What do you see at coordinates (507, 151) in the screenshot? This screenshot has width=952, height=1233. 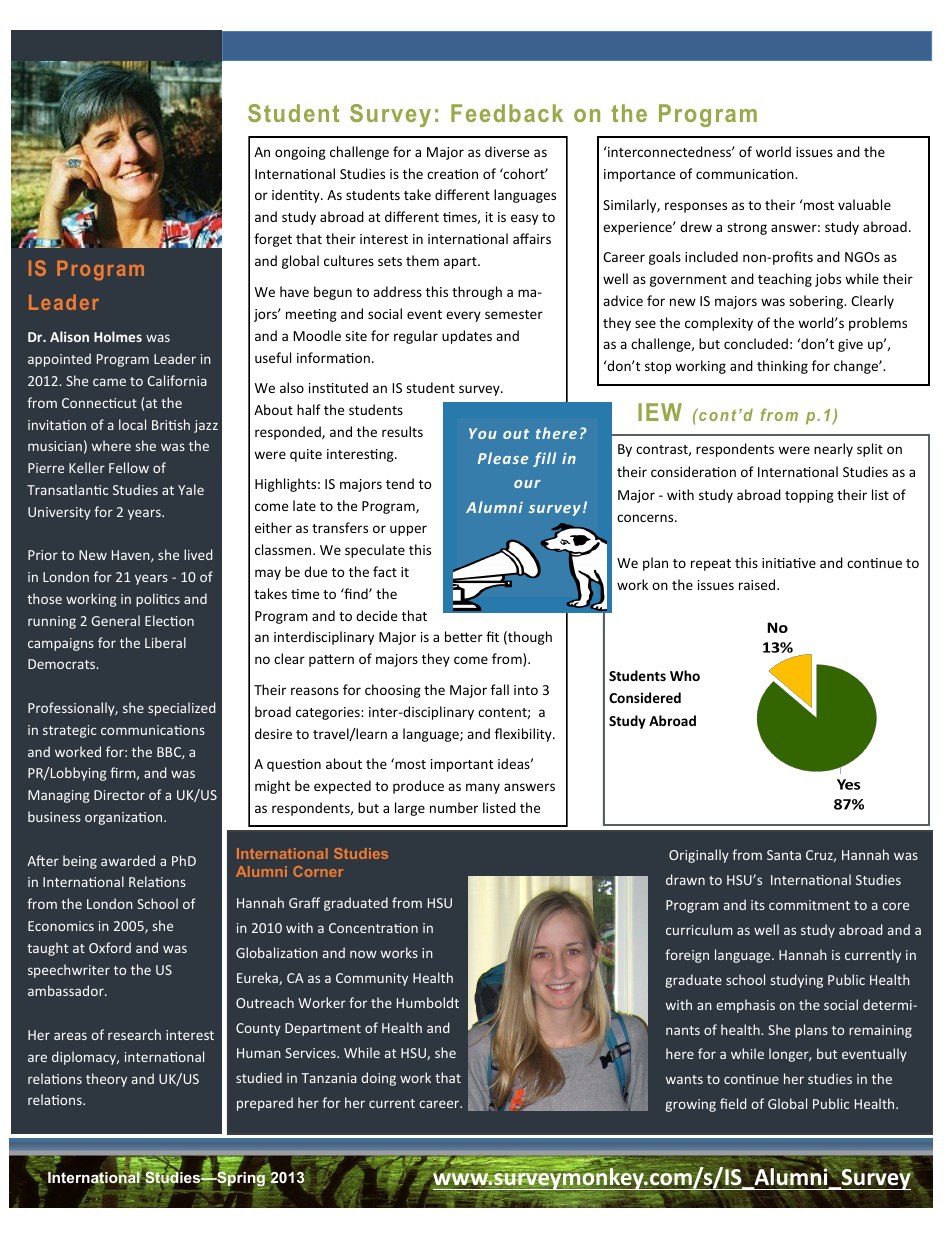 I see `diverse` at bounding box center [507, 151].
